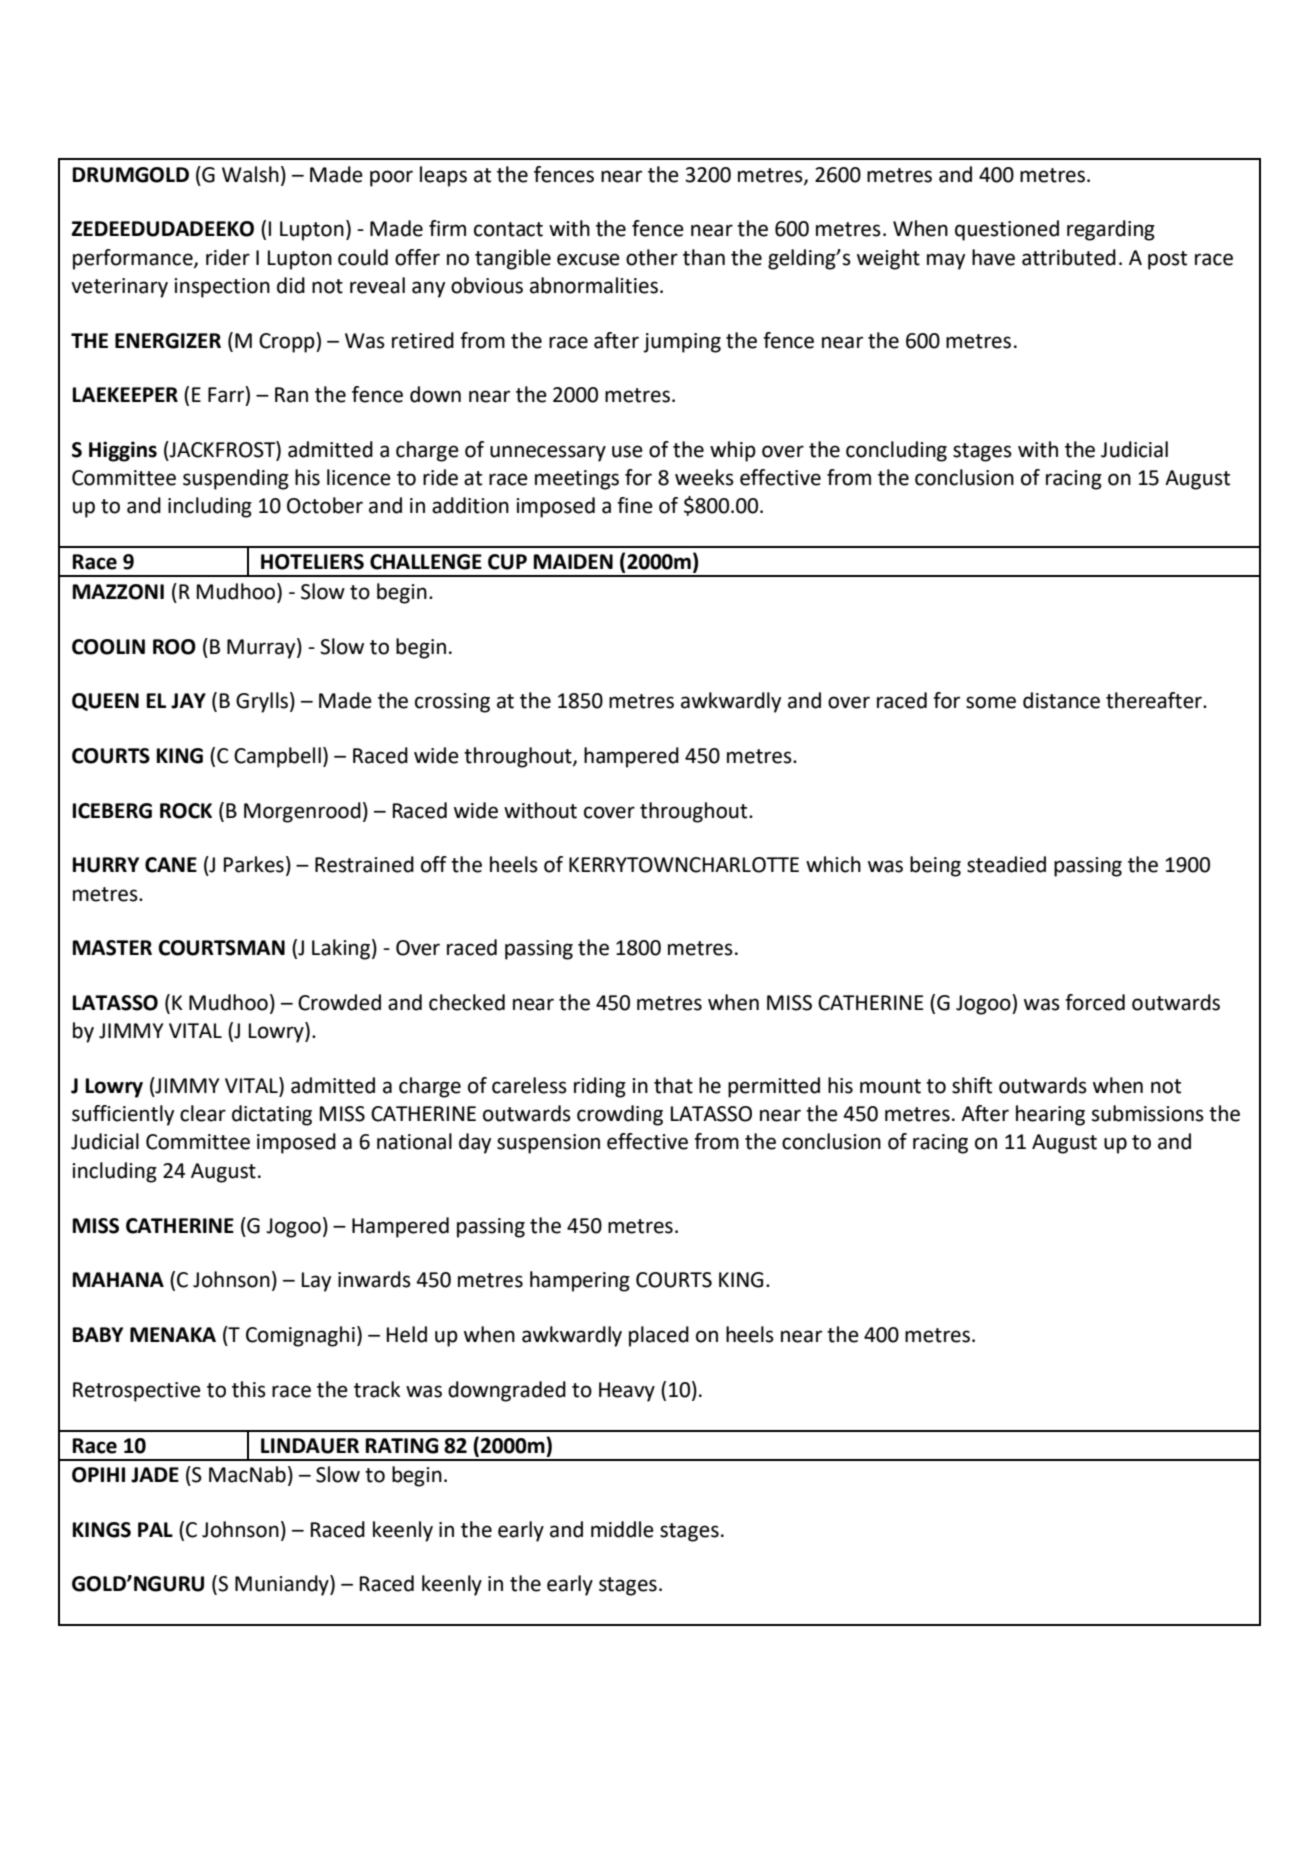  What do you see at coordinates (1007, 230) in the screenshot?
I see `questioned` at bounding box center [1007, 230].
